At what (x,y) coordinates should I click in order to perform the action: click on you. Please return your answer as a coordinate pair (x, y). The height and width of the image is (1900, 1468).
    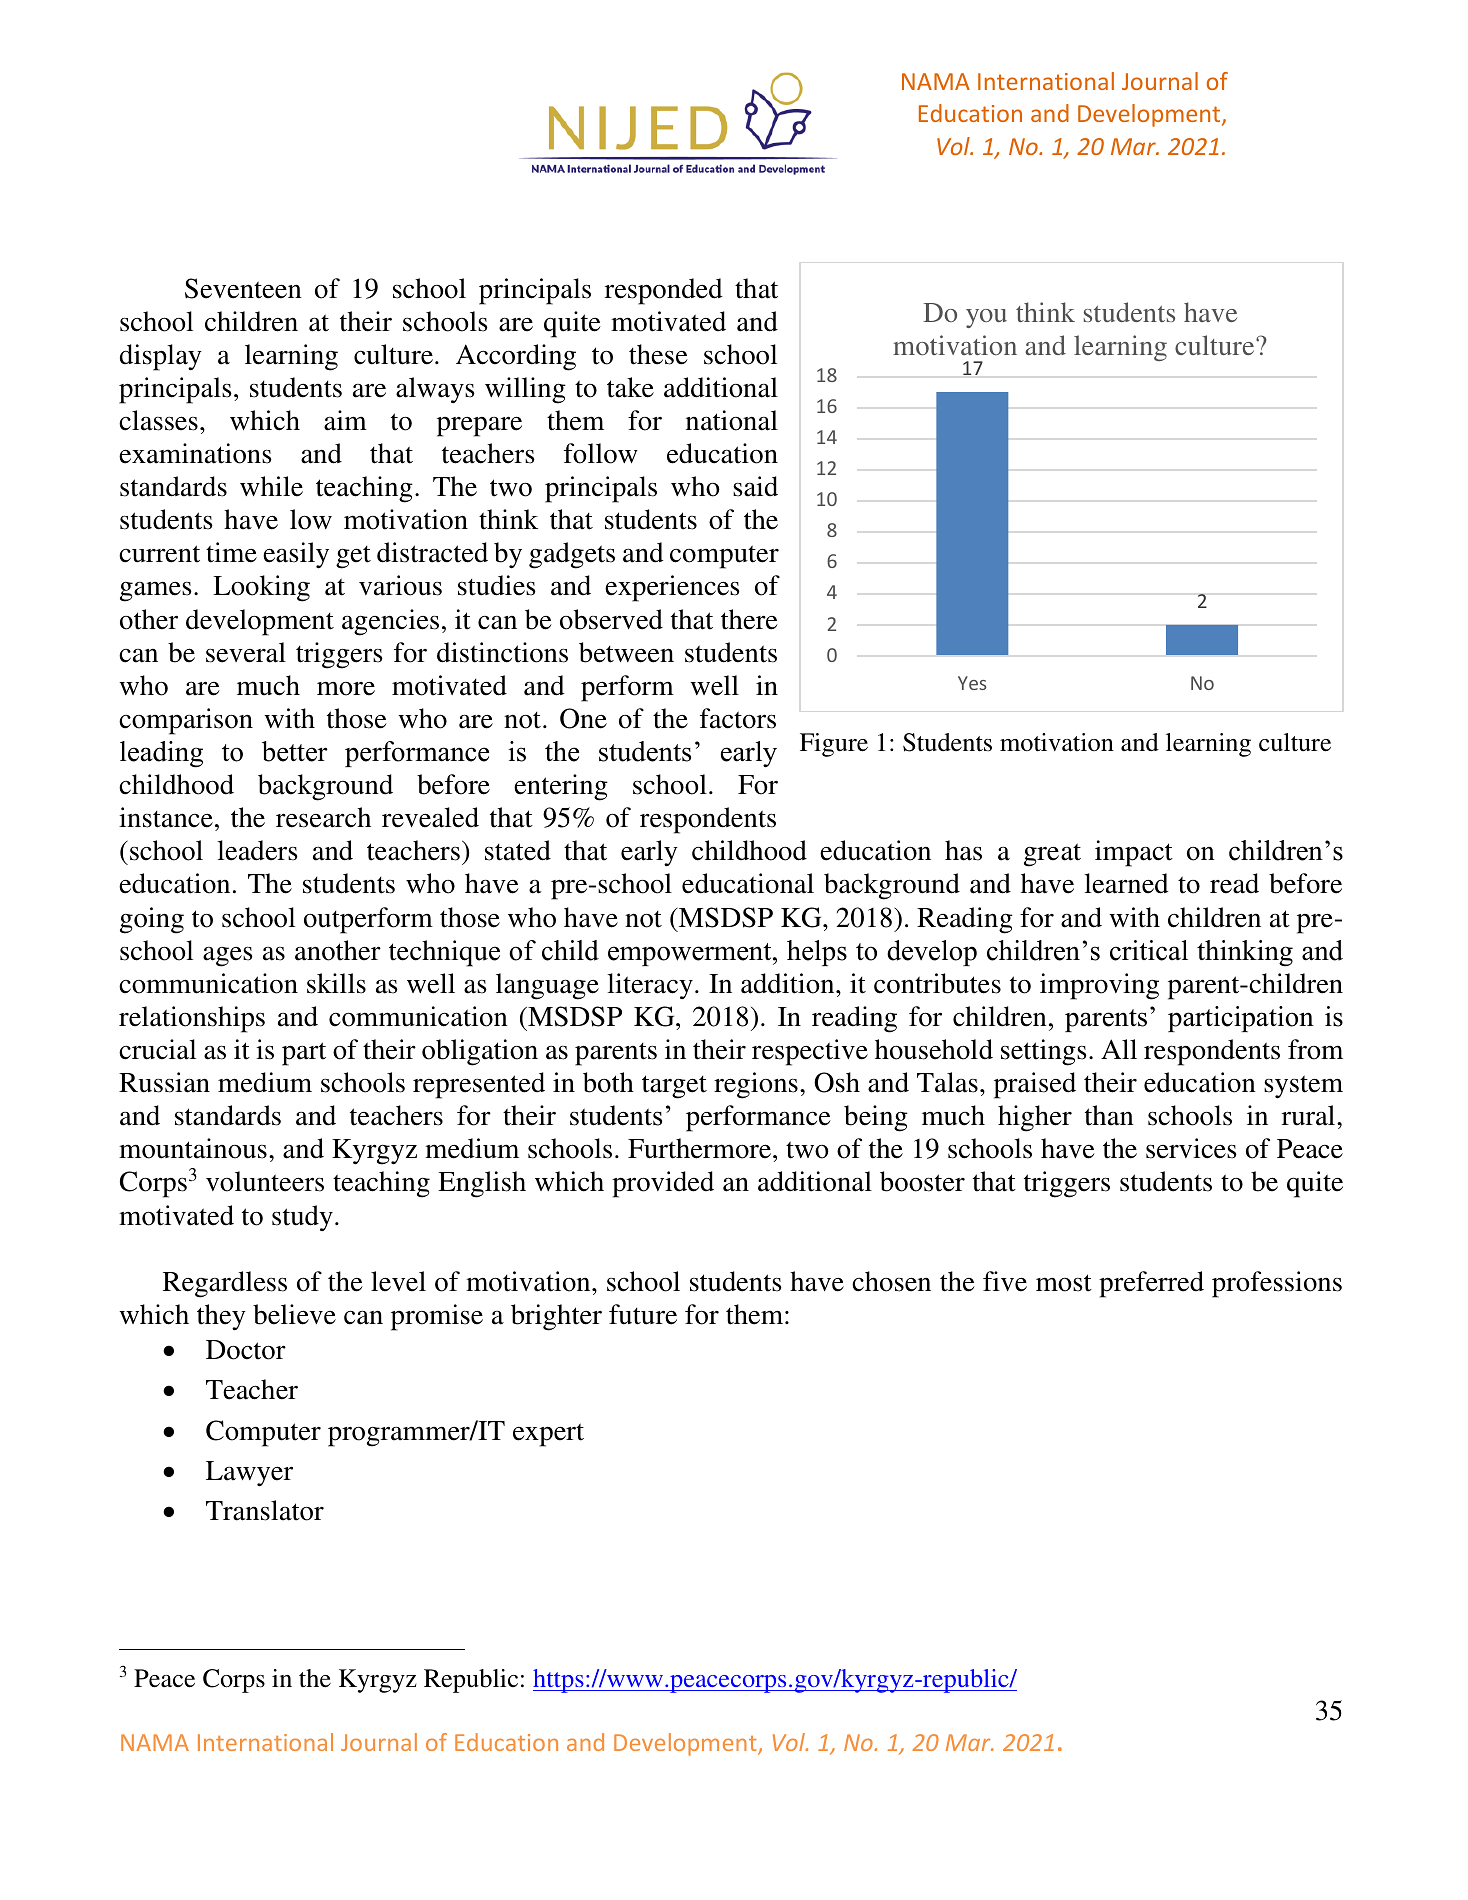
    Looking at the image, I should click on (986, 318).
